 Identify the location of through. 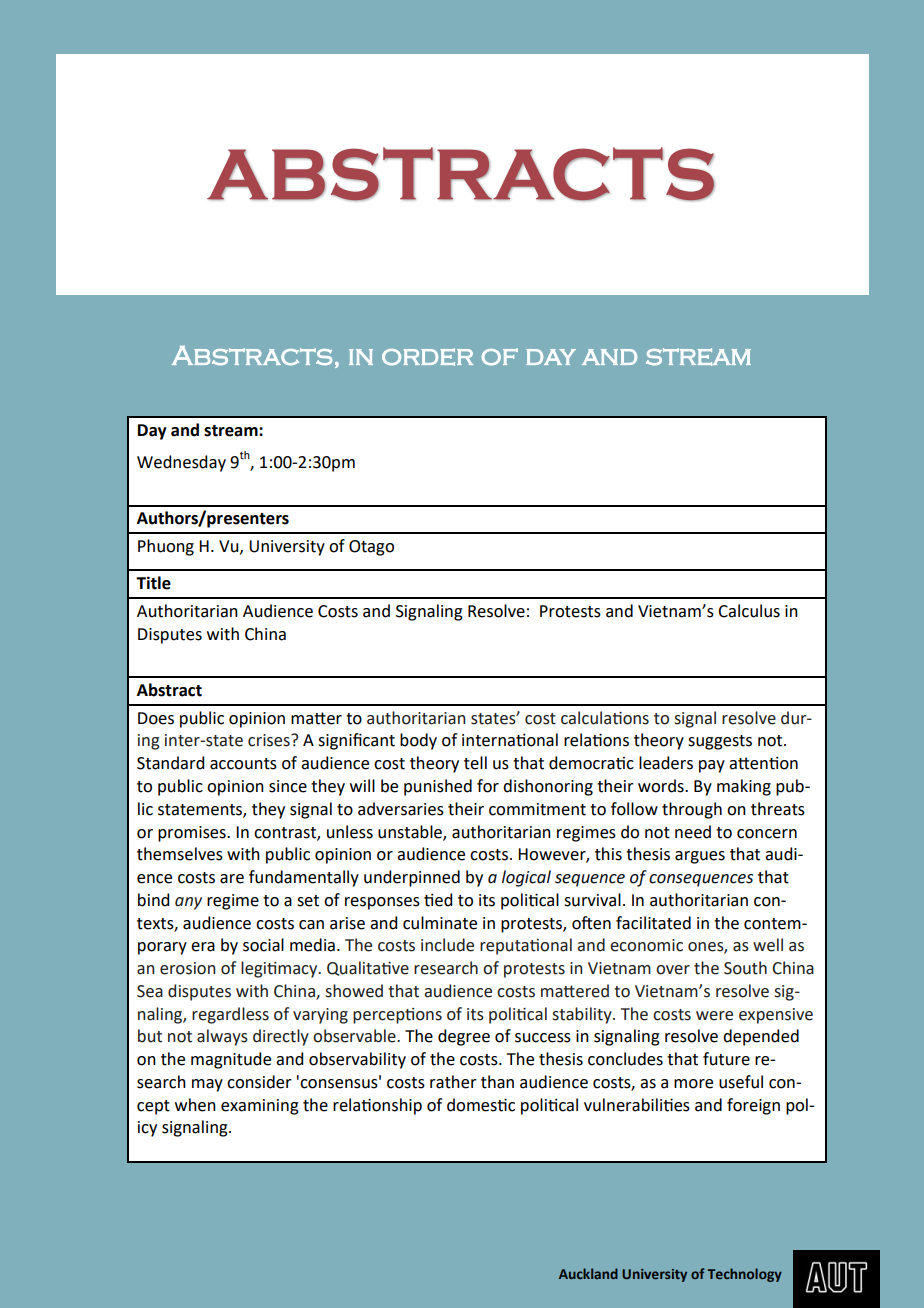
(692, 810).
